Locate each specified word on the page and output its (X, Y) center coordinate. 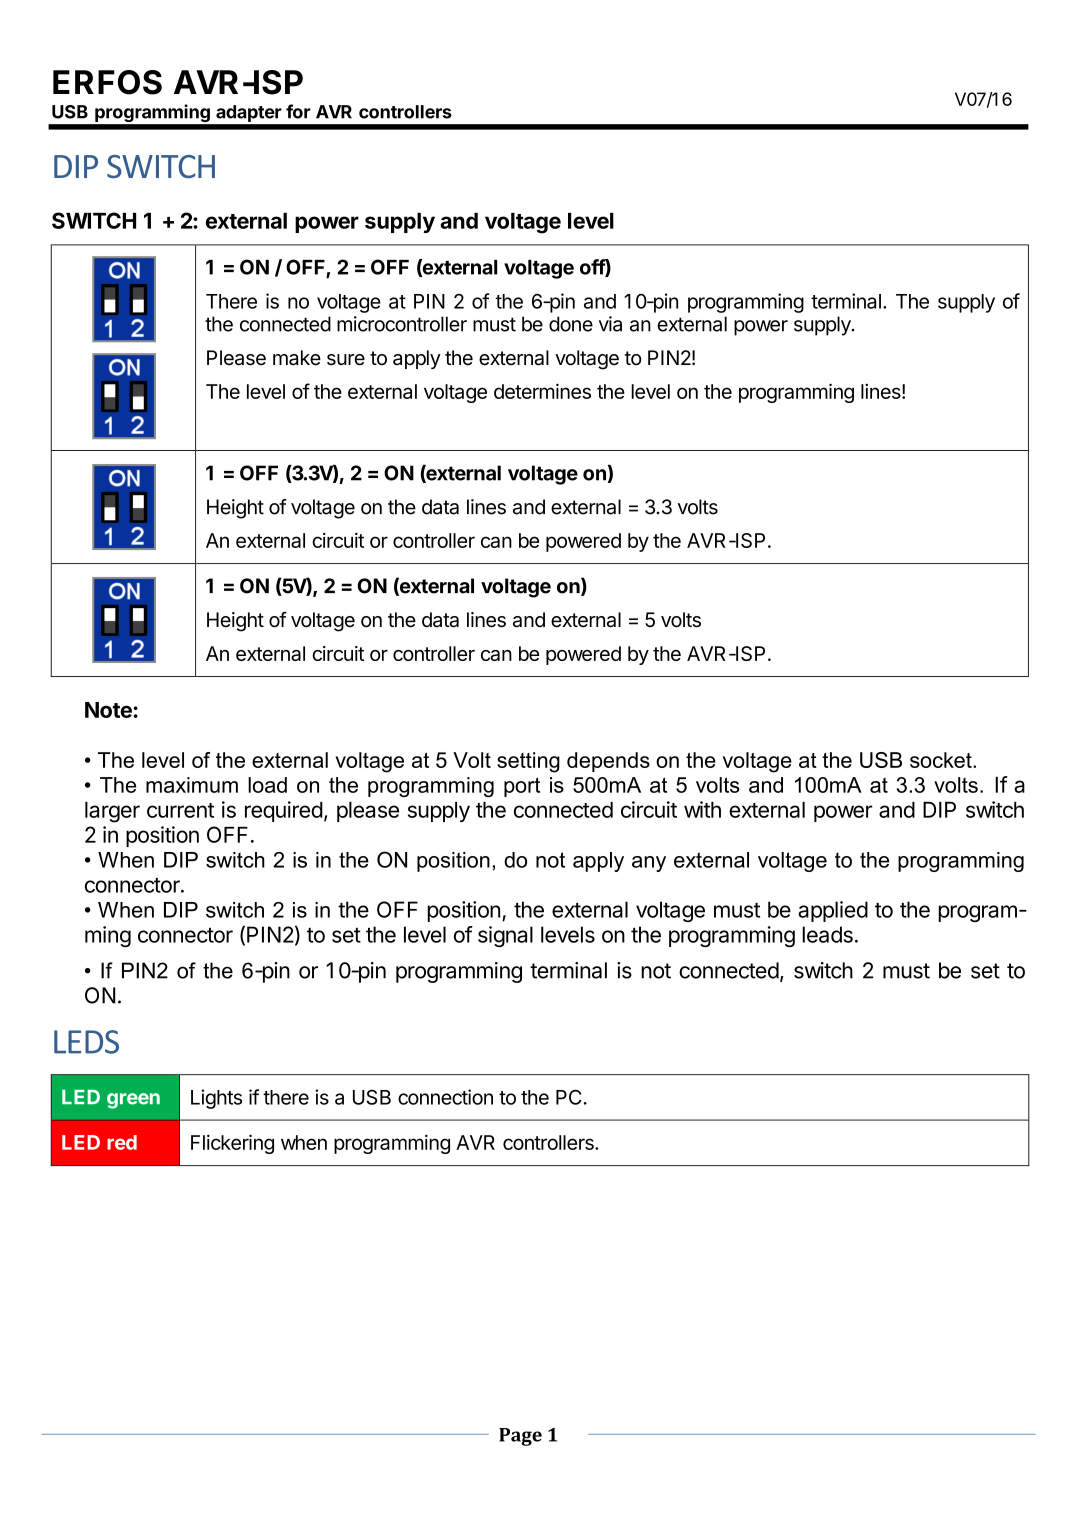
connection (445, 1097)
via (610, 324)
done (571, 324)
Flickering (232, 1144)
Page (520, 1437)
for (298, 111)
